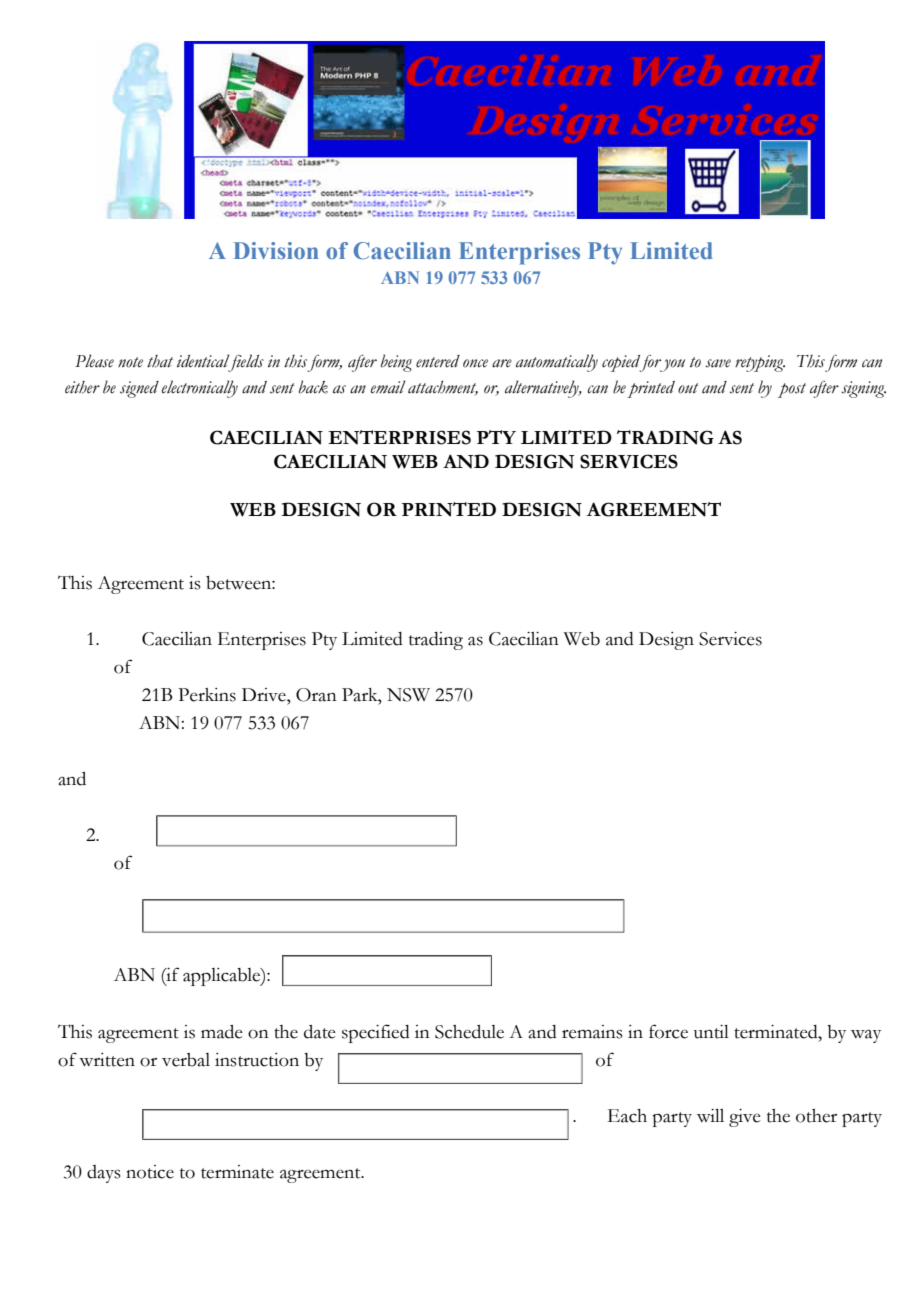  I want to click on Oran, so click(316, 695).
